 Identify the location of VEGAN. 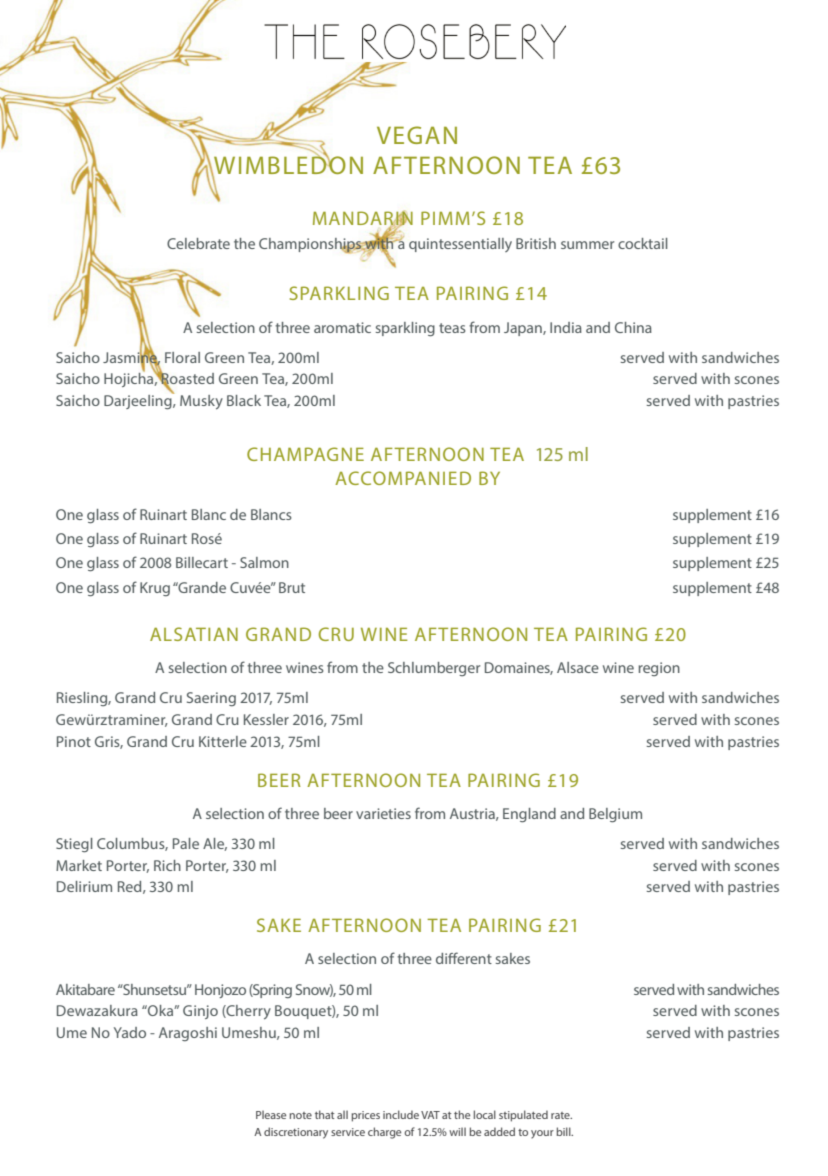
(417, 135).
